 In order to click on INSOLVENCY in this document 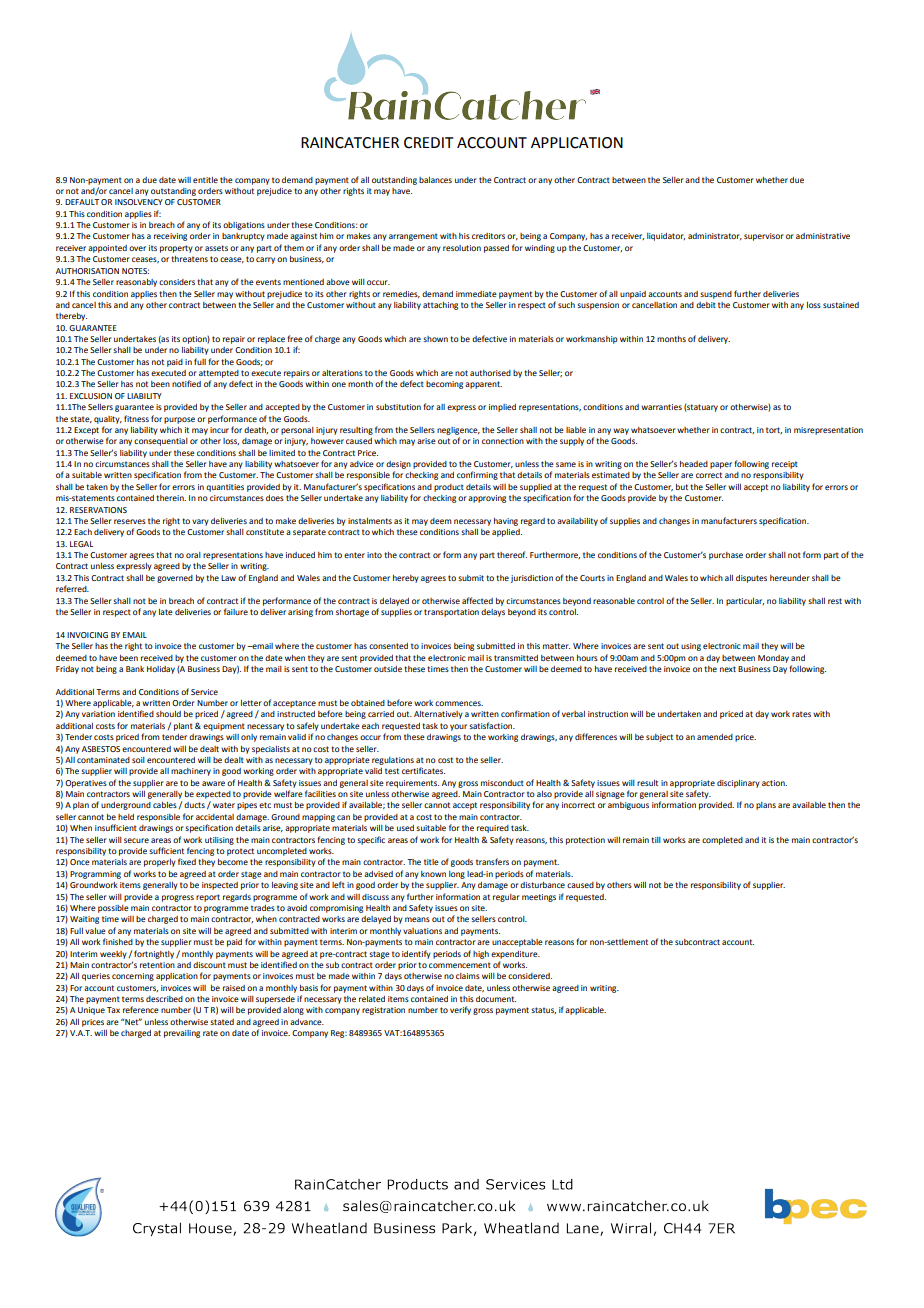, I will do `click(139, 202)`.
